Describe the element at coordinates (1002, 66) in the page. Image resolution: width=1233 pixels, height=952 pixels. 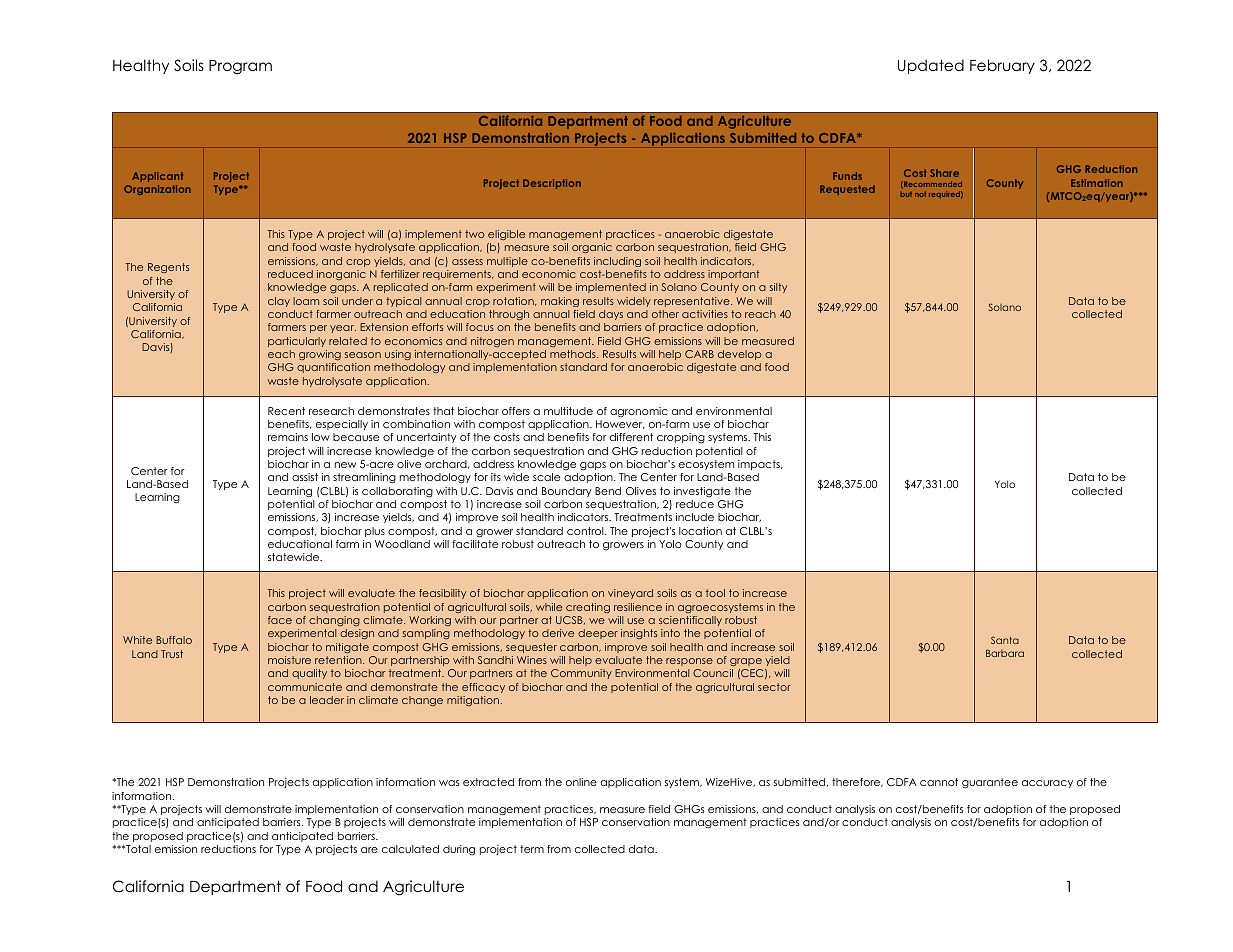
I see `February` at that location.
